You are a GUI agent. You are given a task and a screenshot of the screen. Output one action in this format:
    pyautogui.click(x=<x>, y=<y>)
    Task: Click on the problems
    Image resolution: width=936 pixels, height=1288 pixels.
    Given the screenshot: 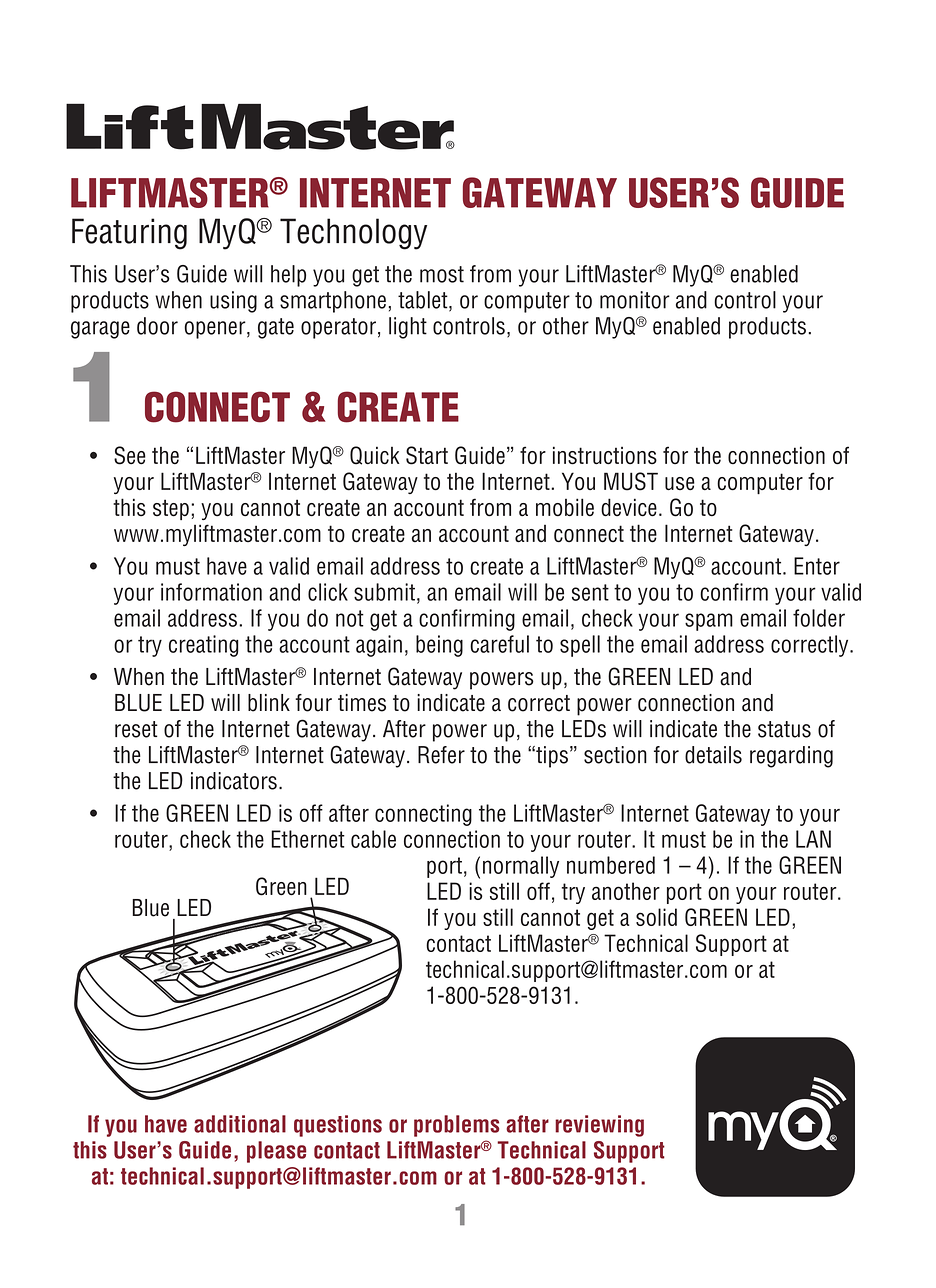 What is the action you would take?
    pyautogui.click(x=456, y=1126)
